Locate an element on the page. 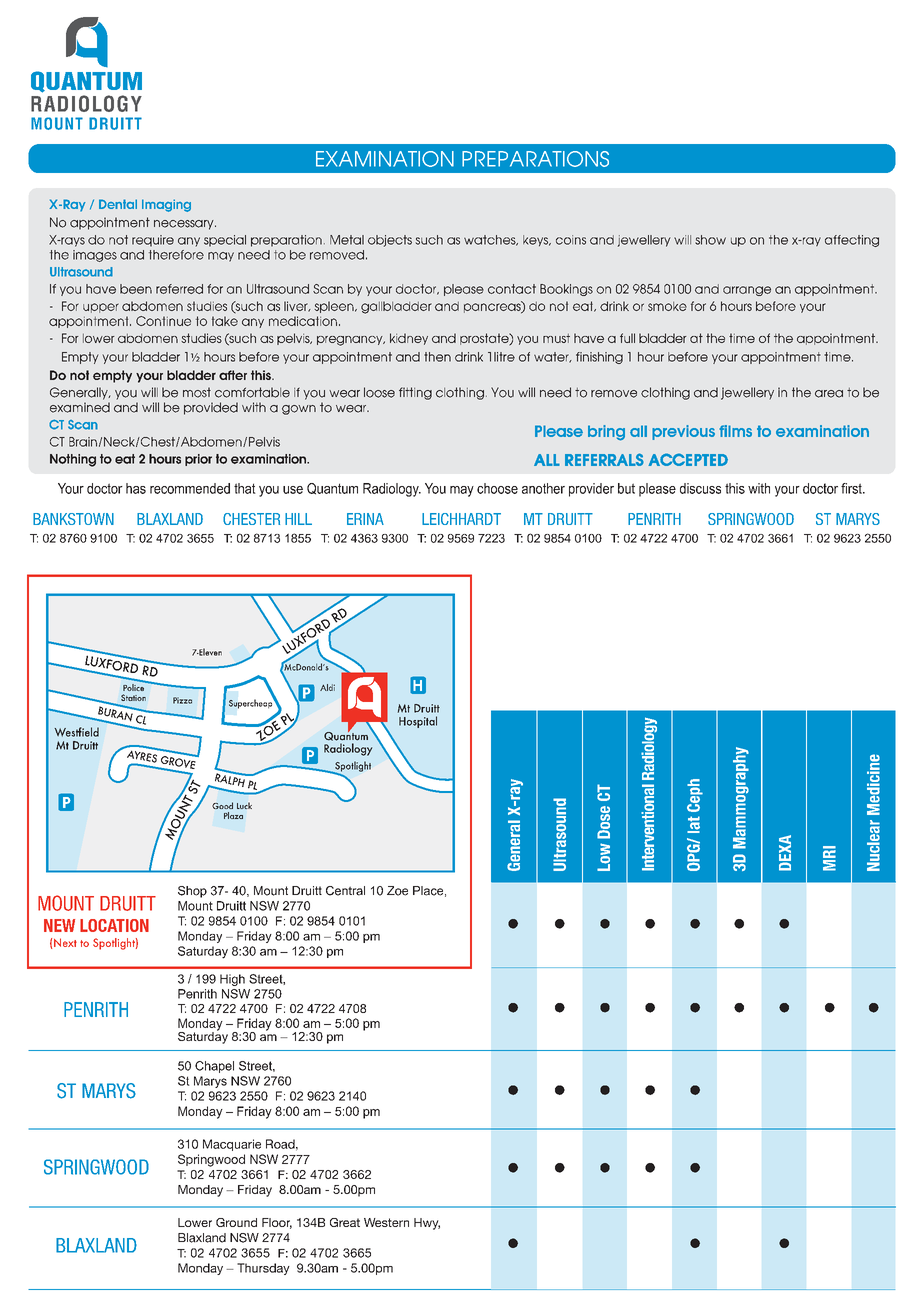 Image resolution: width=924 pixels, height=1308 pixels. Central is located at coordinates (345, 891).
